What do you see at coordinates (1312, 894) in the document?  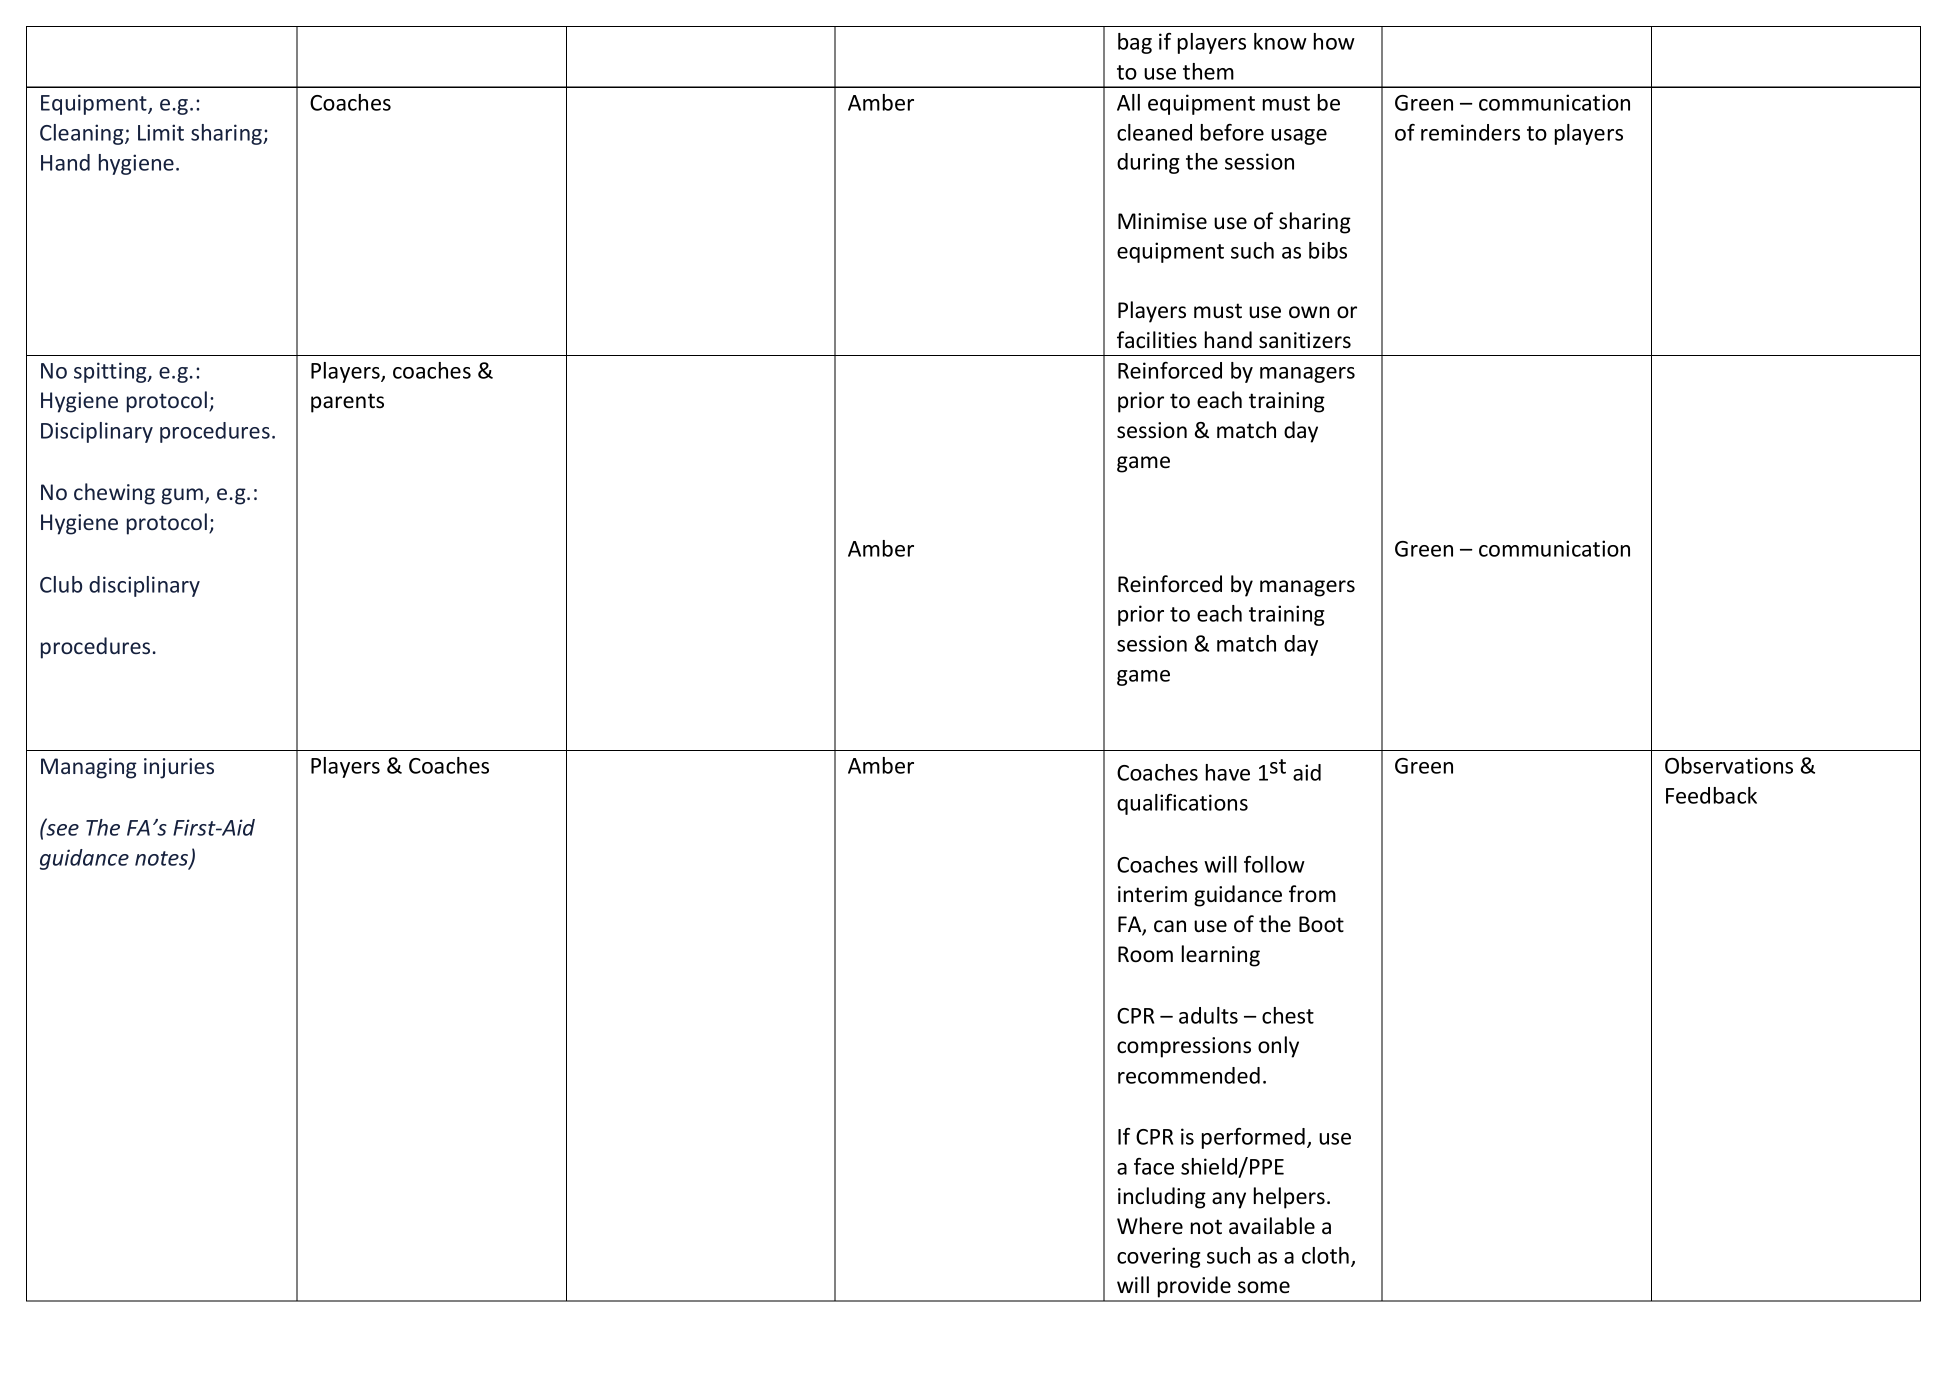 I see `from` at bounding box center [1312, 894].
